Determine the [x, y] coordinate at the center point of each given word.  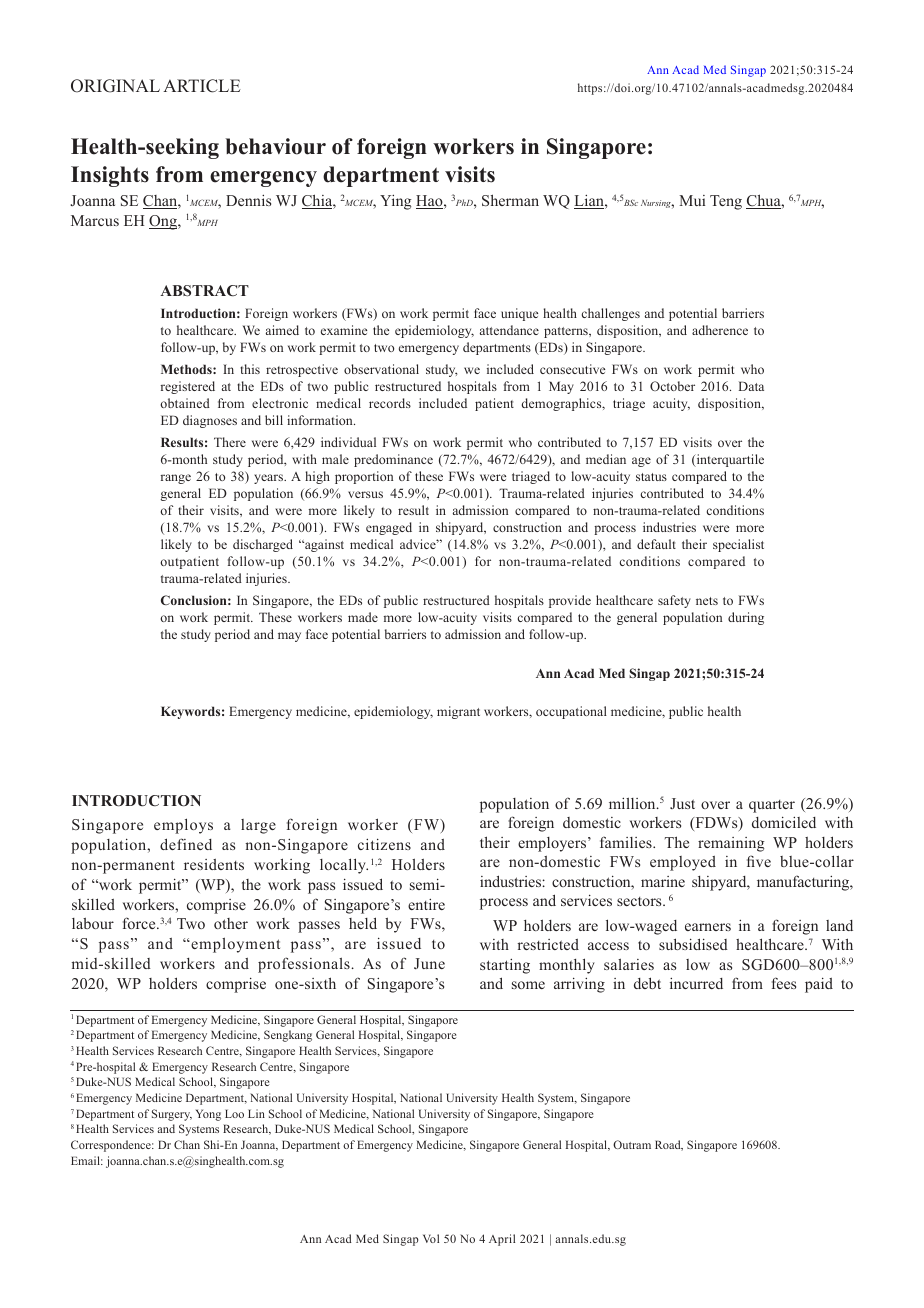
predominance [393, 460]
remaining [731, 844]
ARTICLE [202, 86]
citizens [384, 844]
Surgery [172, 1115]
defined [186, 844]
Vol [431, 1238]
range [176, 479]
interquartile [729, 460]
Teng [726, 202]
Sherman [510, 200]
